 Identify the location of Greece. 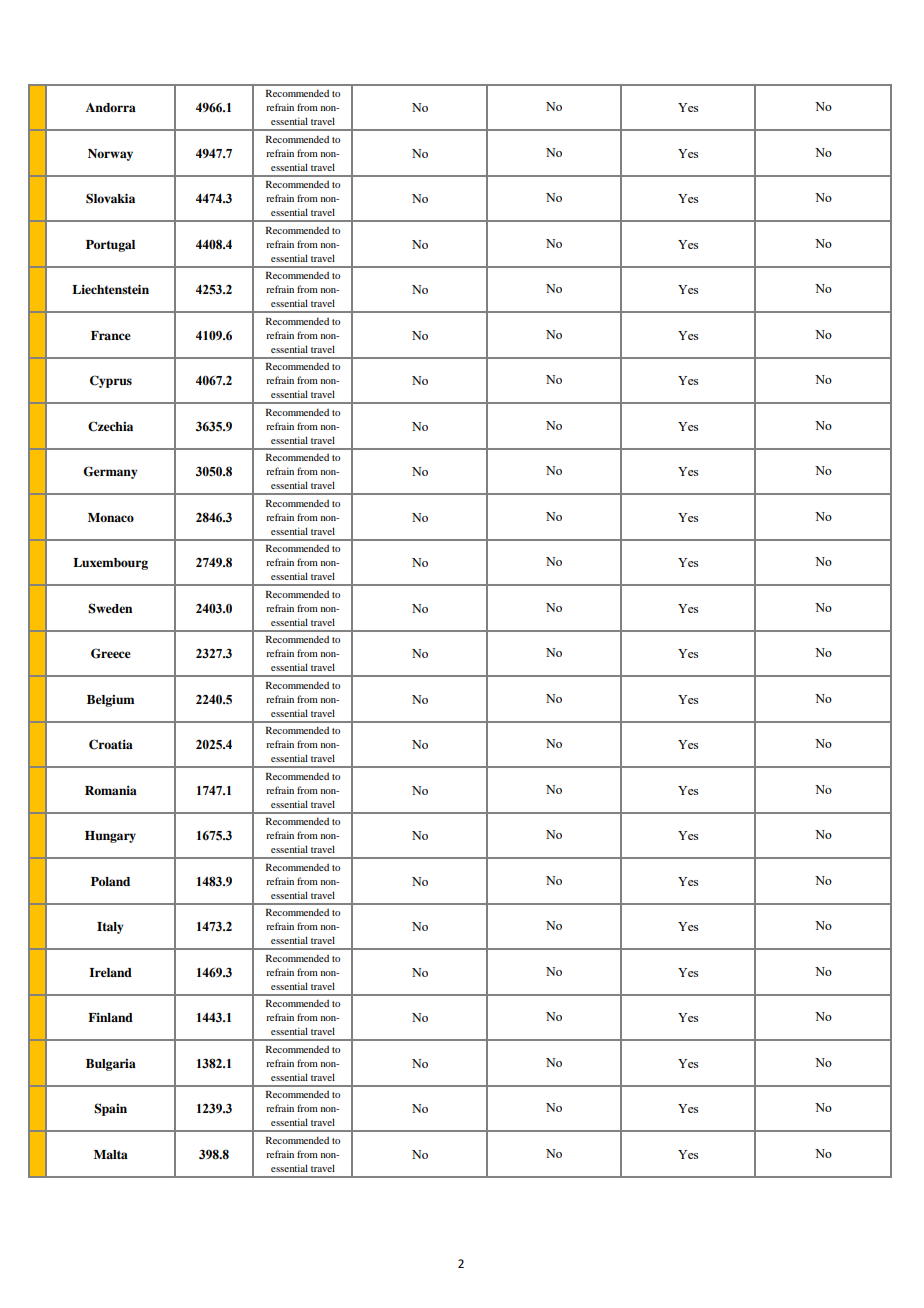
(111, 653).
